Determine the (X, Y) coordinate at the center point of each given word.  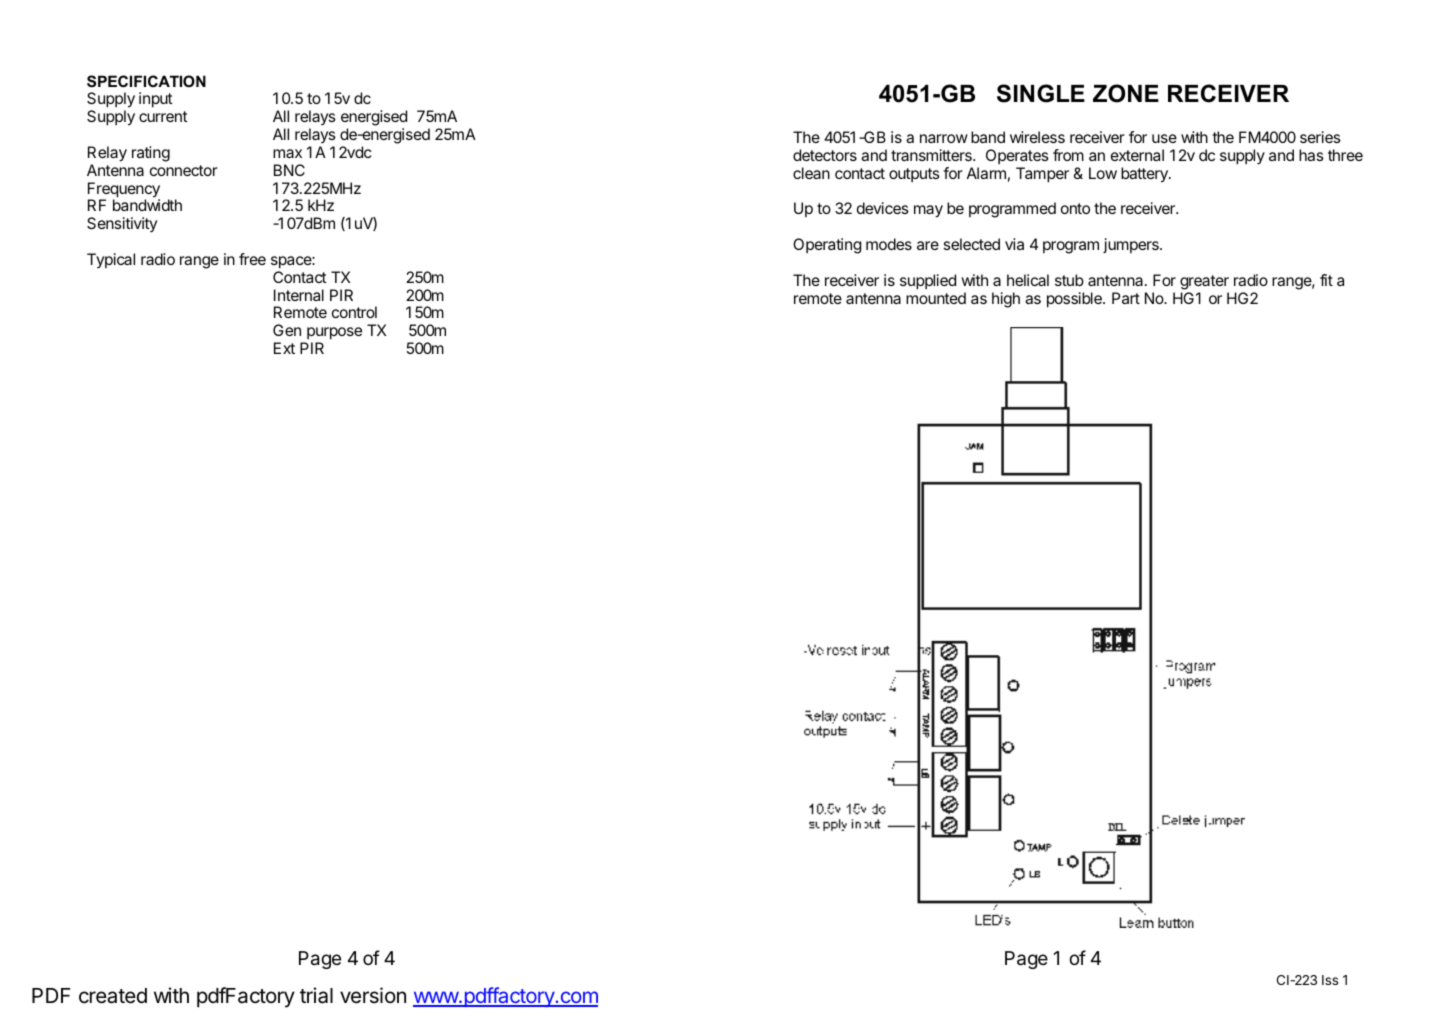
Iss (1330, 980)
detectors (825, 155)
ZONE (1126, 93)
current (163, 116)
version (373, 995)
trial (316, 995)
